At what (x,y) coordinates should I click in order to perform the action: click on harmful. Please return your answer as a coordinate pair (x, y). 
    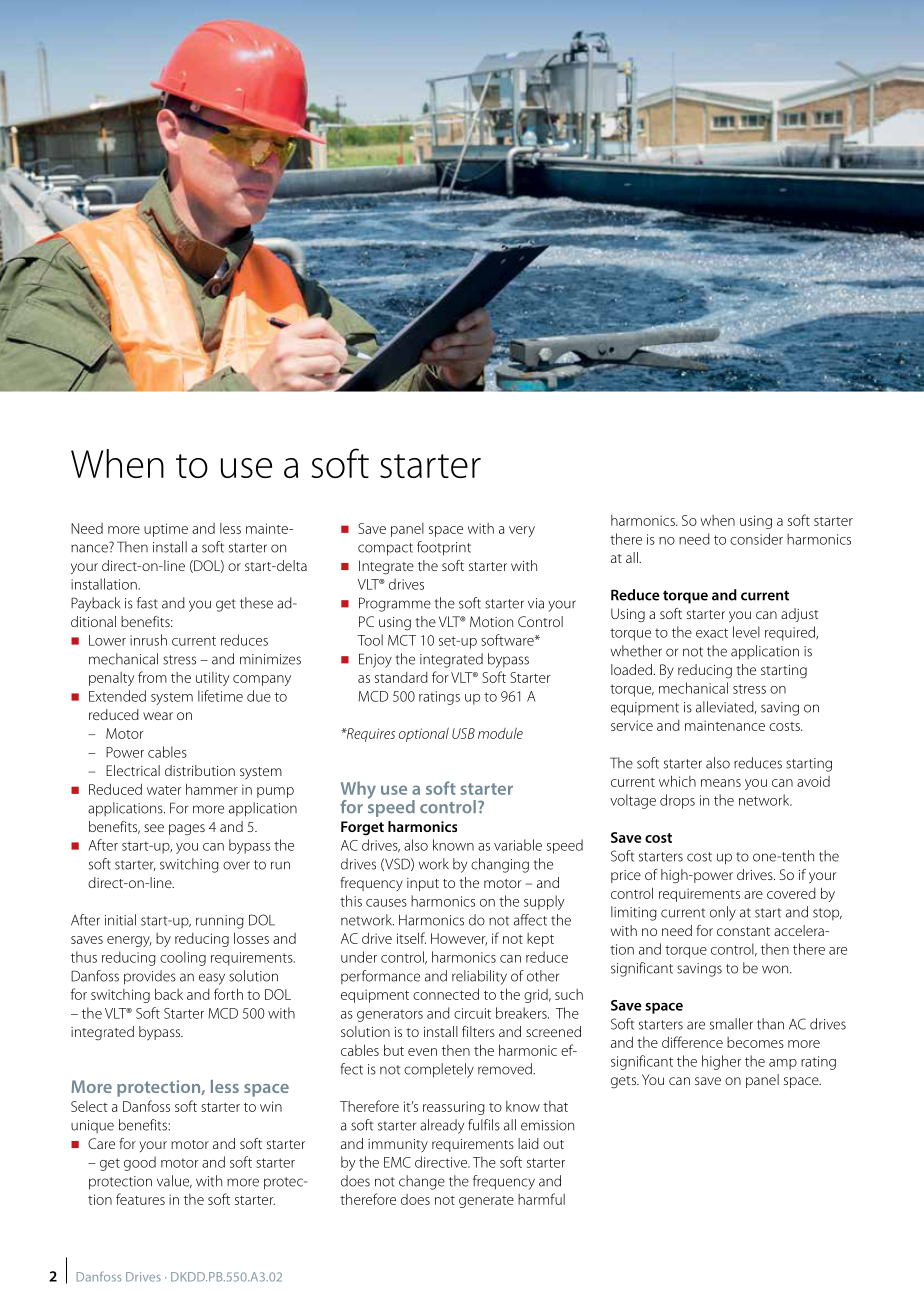
    Looking at the image, I should click on (541, 1199).
